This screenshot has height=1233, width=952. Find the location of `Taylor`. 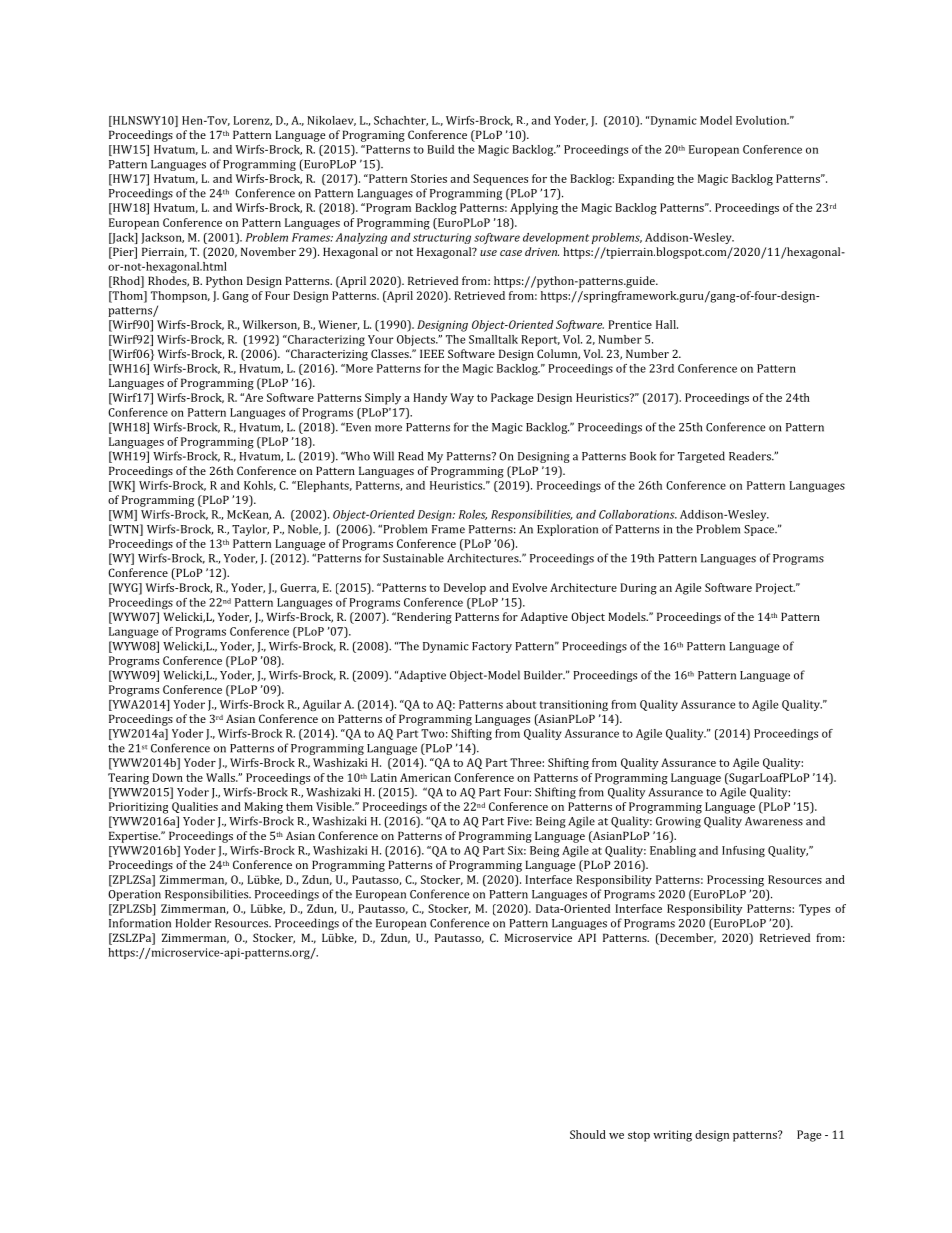

Taylor is located at coordinates (250, 530).
